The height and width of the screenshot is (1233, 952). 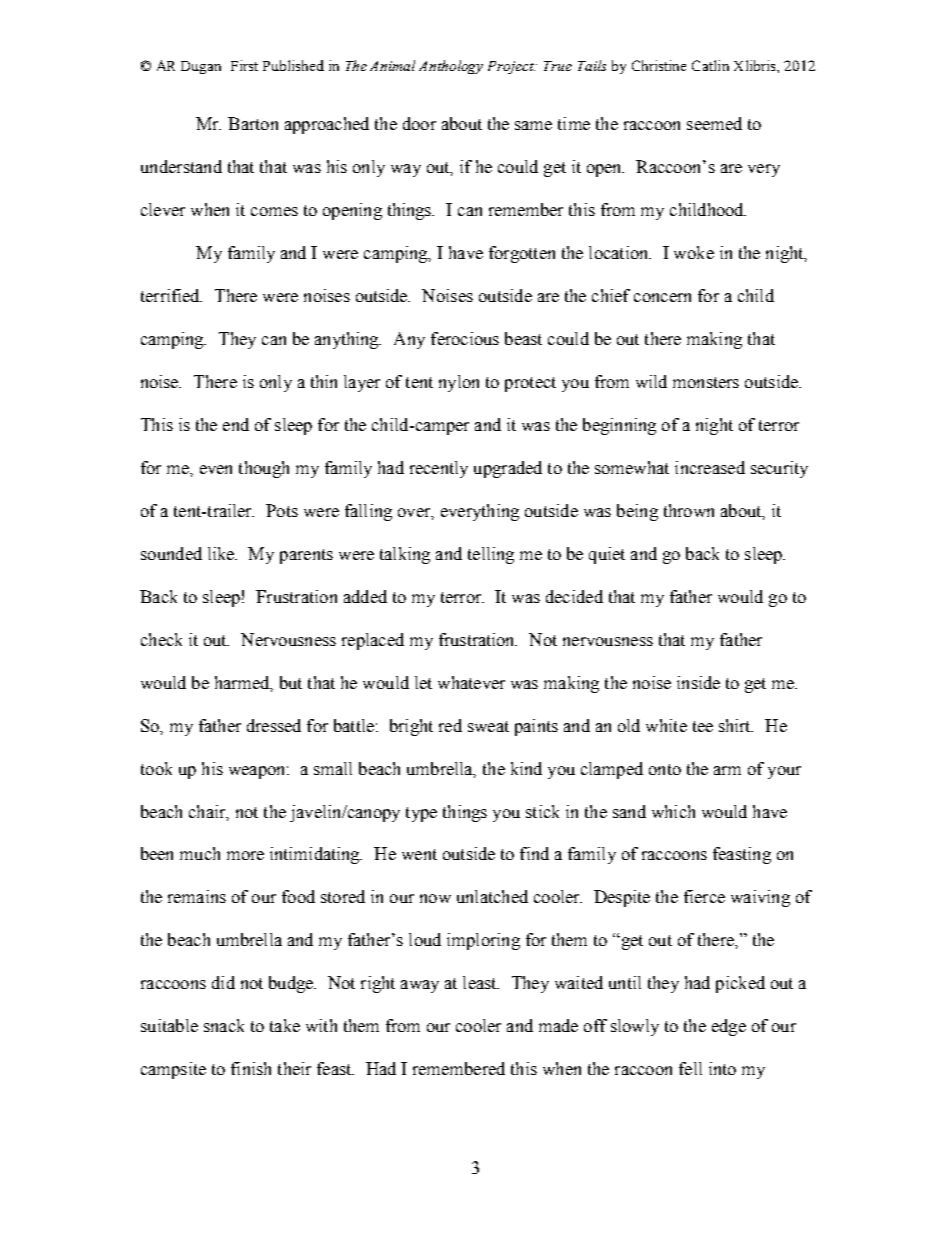 I want to click on seemed, so click(x=714, y=123).
